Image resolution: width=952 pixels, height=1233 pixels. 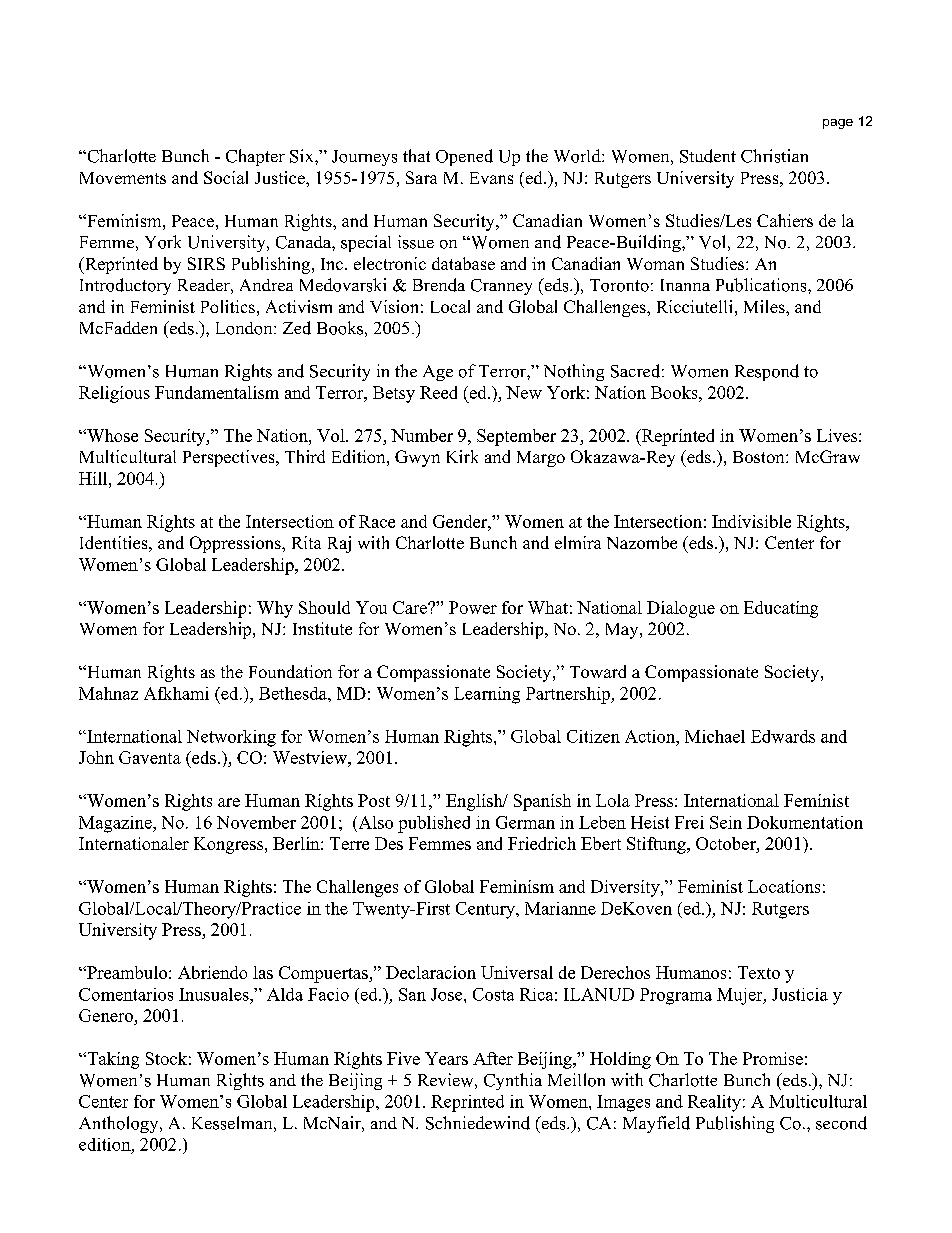 I want to click on Educating, so click(x=781, y=609).
